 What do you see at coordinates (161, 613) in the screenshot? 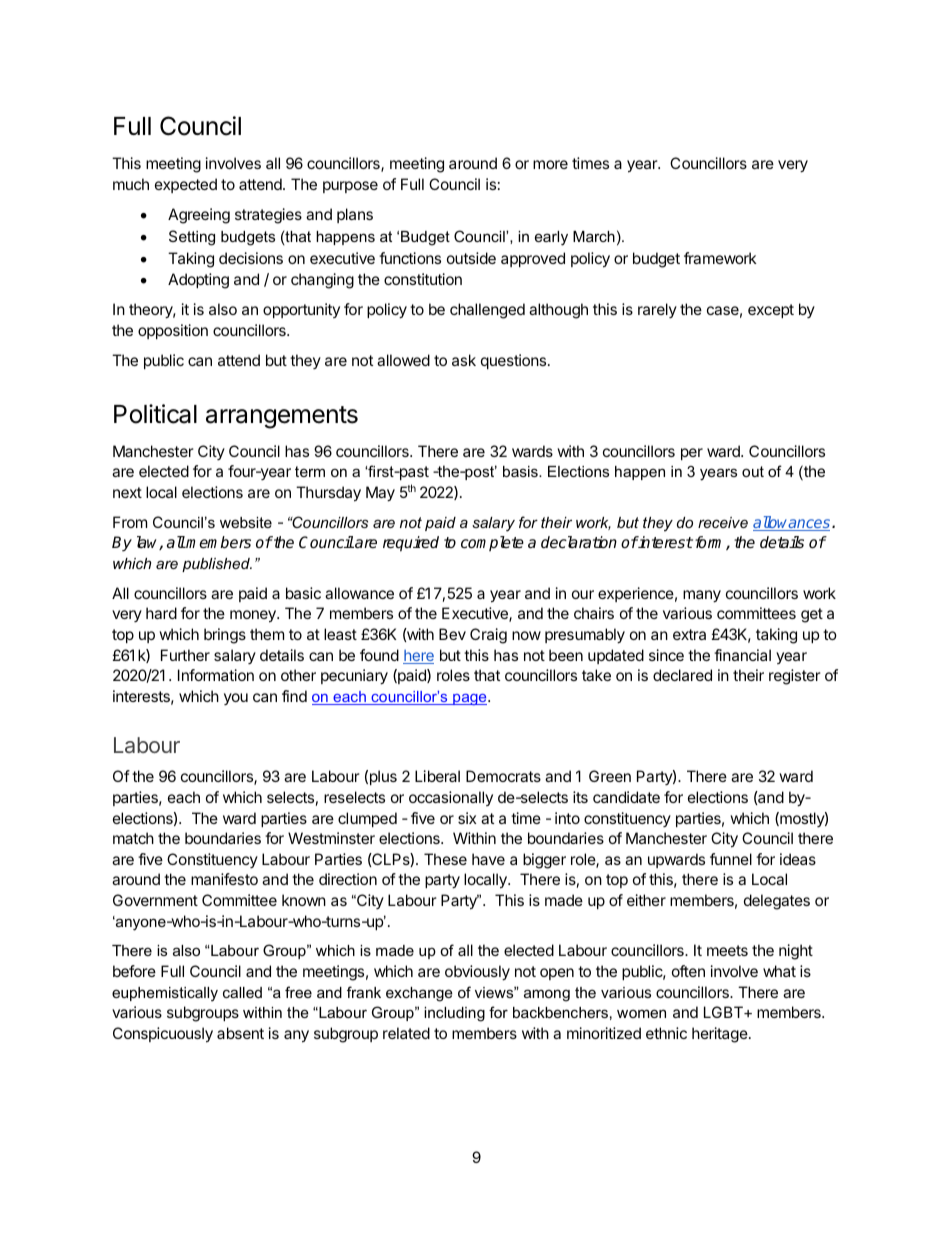
I see `hard` at bounding box center [161, 613].
